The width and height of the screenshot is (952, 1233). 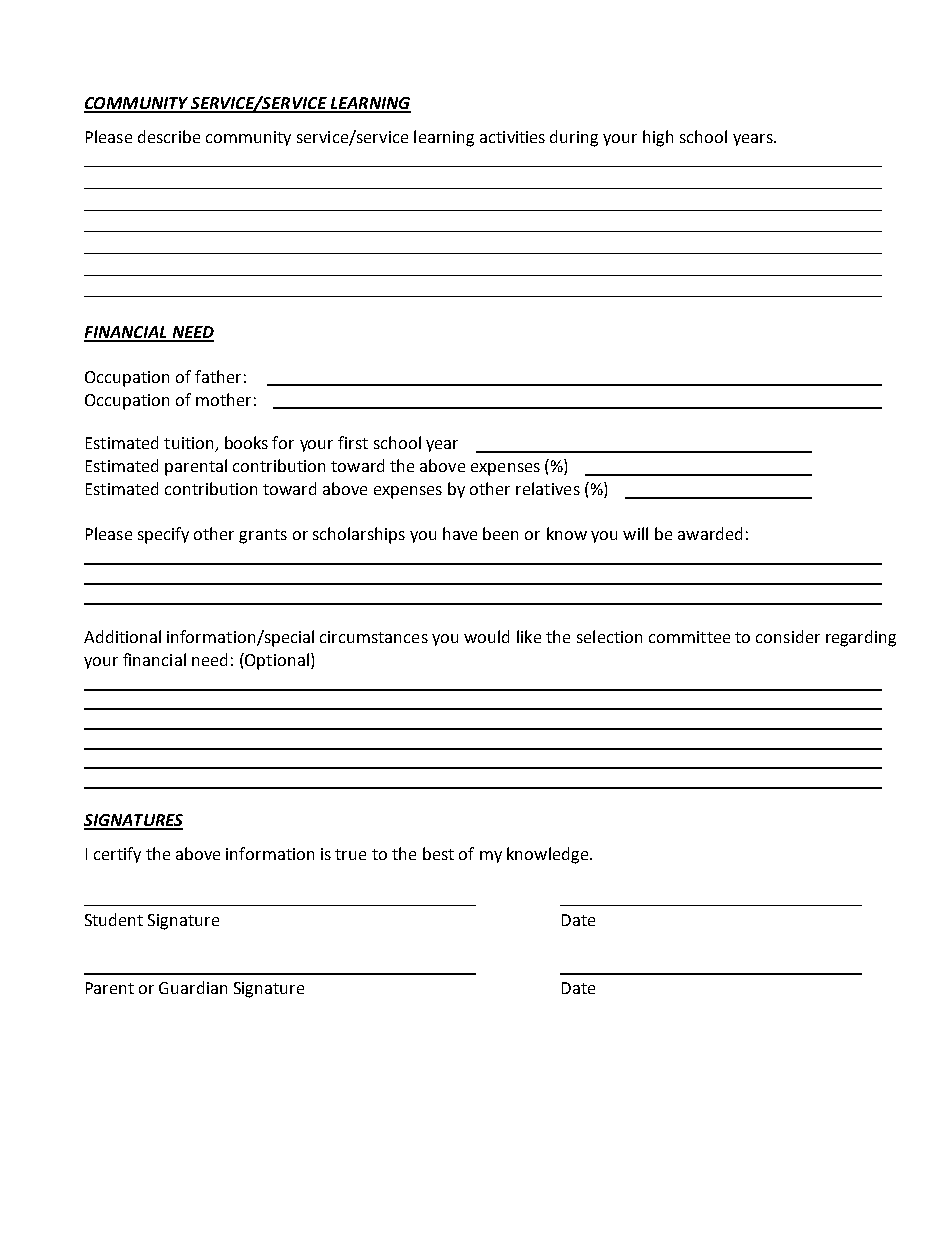 What do you see at coordinates (438, 853) in the screenshot?
I see `best` at bounding box center [438, 853].
